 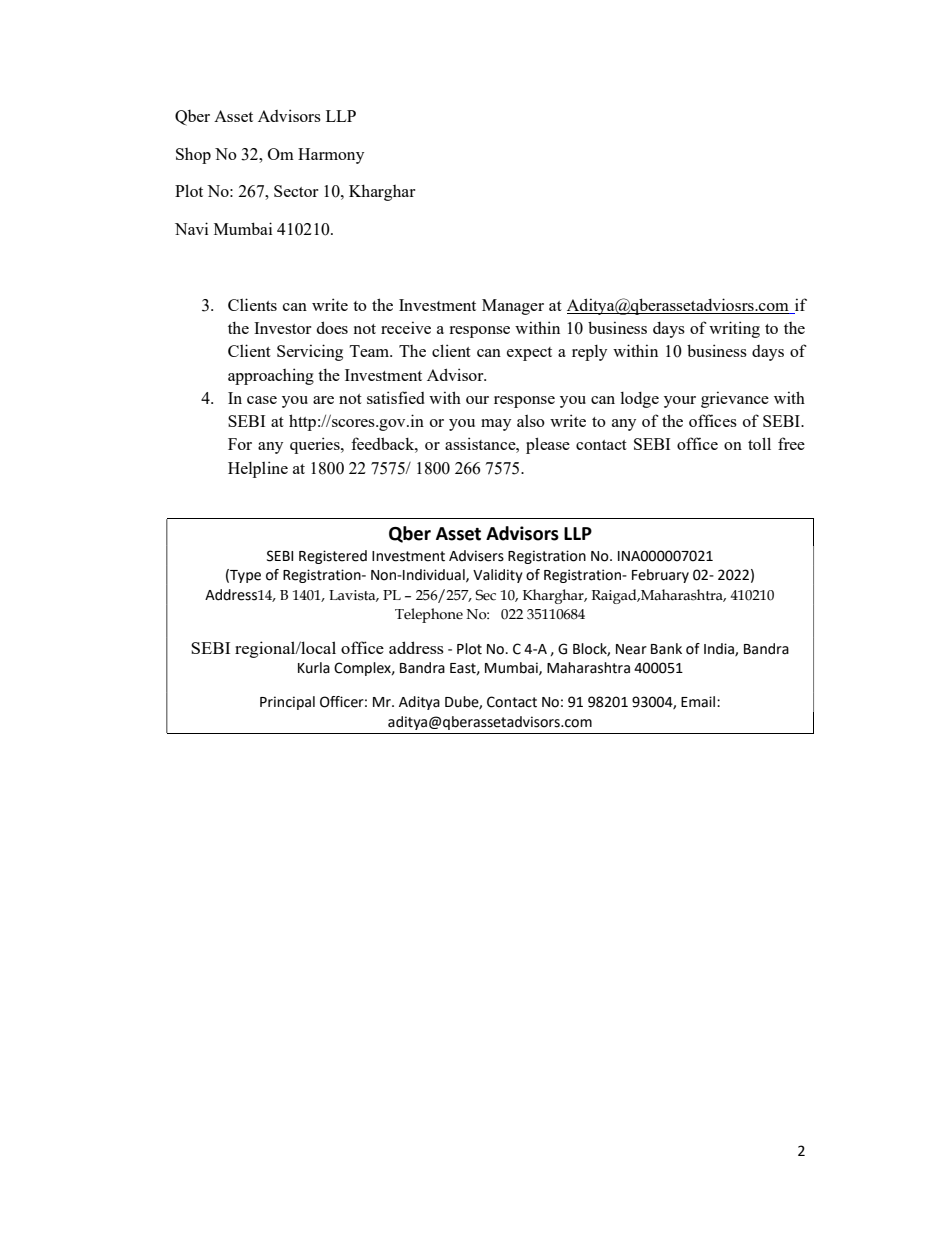 What do you see at coordinates (734, 329) in the page?
I see `writing` at bounding box center [734, 329].
